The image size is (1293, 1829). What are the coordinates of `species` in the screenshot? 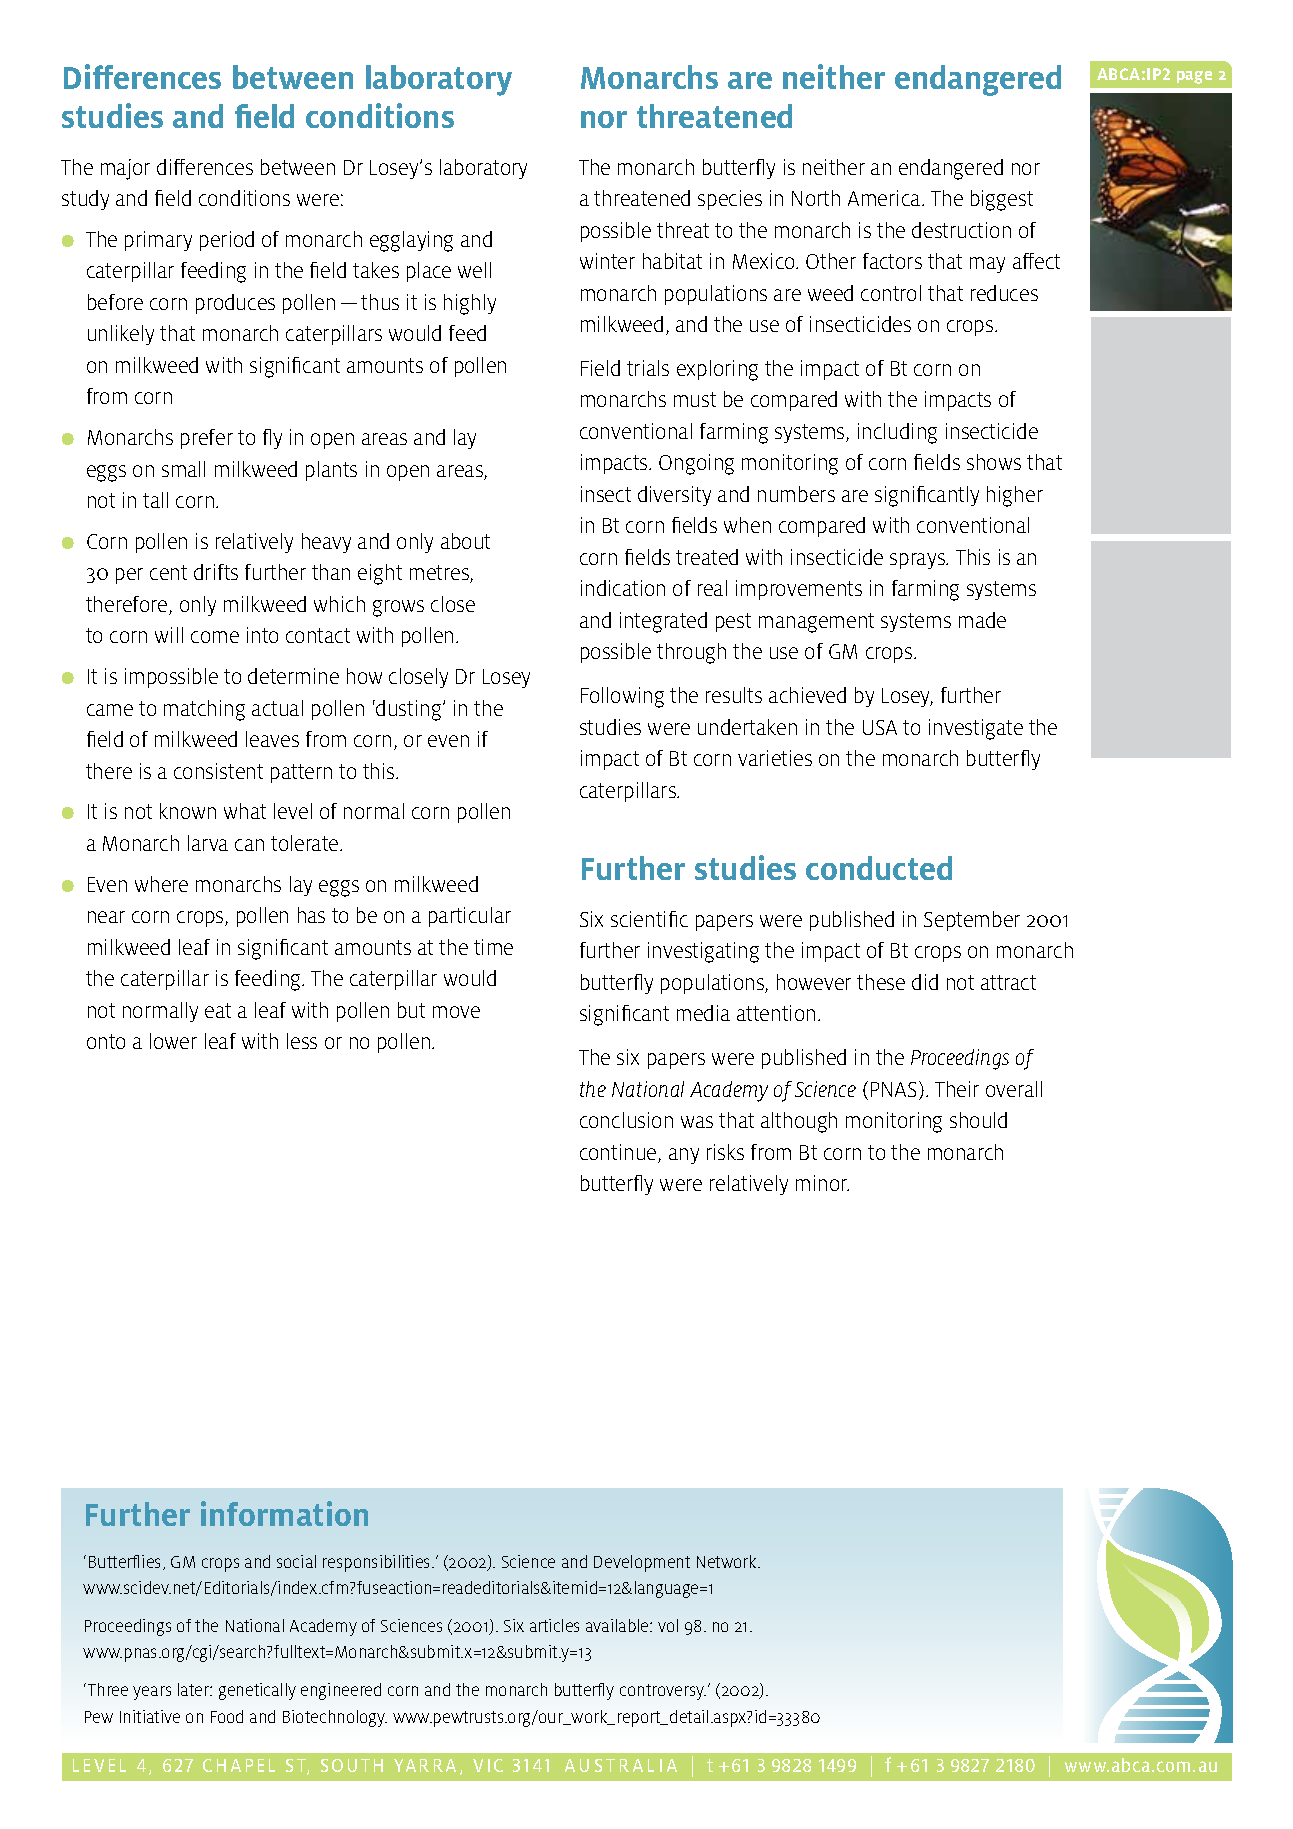 It's located at (730, 200).
